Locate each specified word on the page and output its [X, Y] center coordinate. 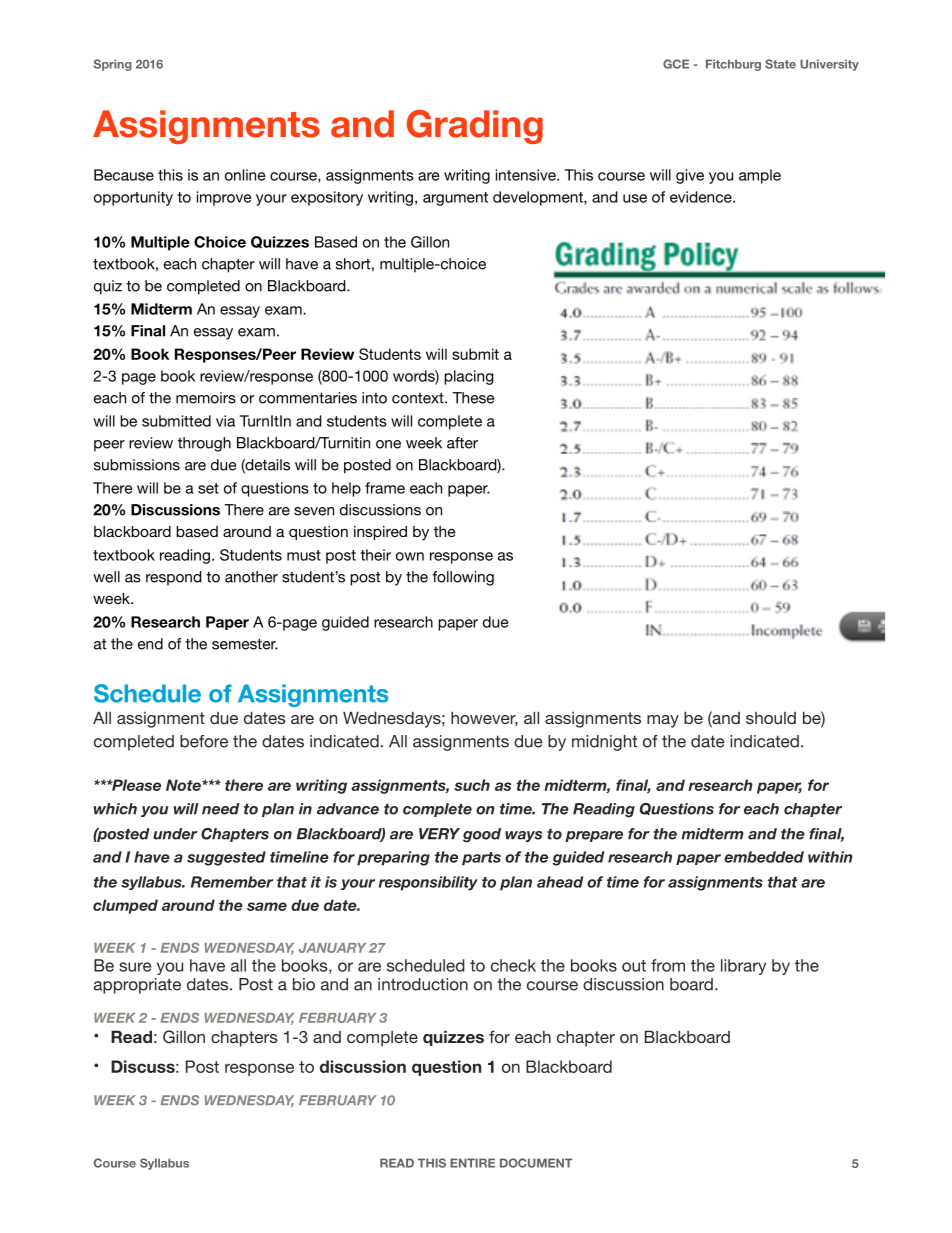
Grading [475, 127]
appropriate [137, 986]
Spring [112, 65]
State [780, 64]
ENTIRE [472, 1163]
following [463, 578]
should [771, 718]
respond [173, 578]
